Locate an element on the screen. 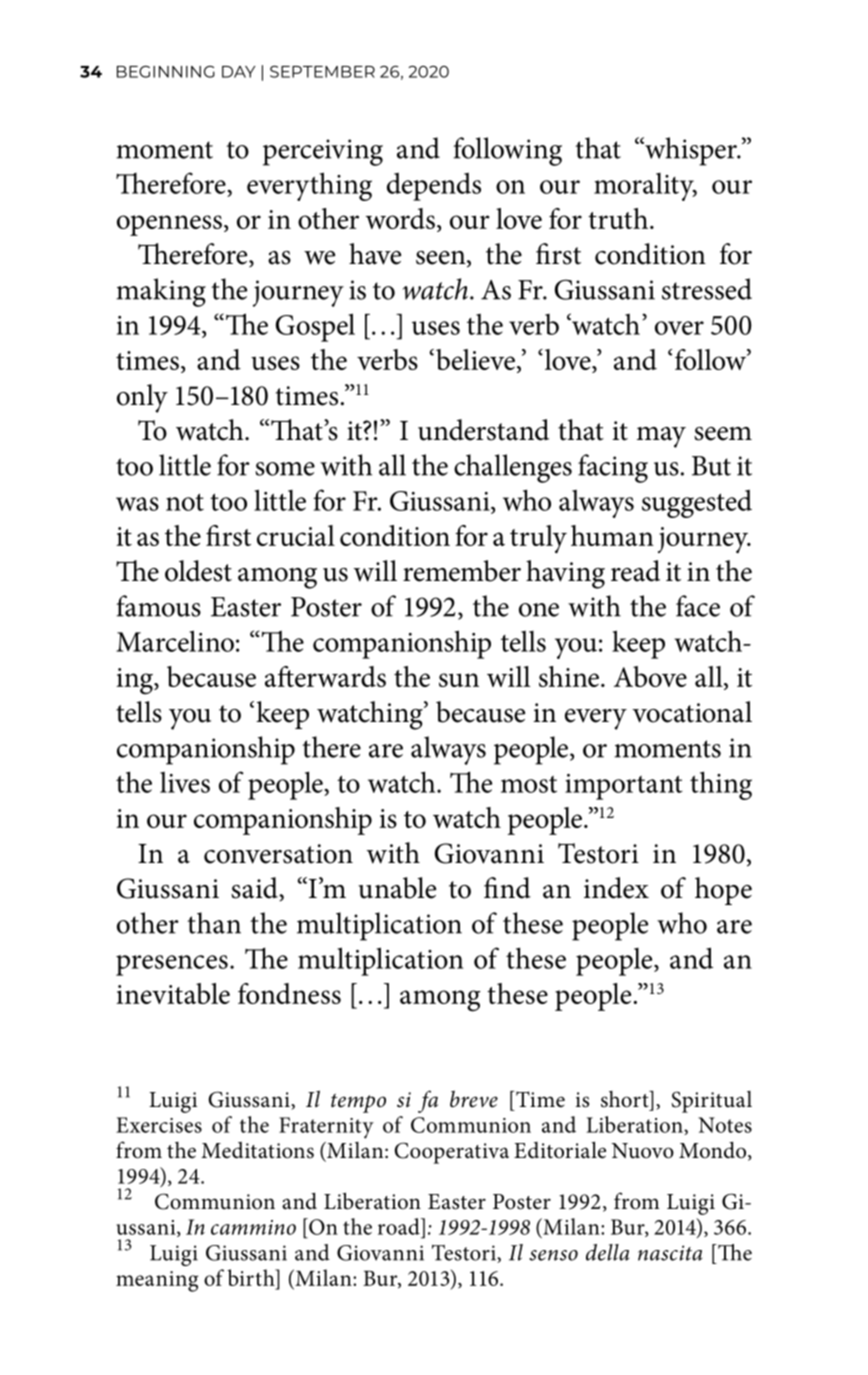 Image resolution: width=868 pixels, height=1375 pixels. Above is located at coordinates (650, 676).
